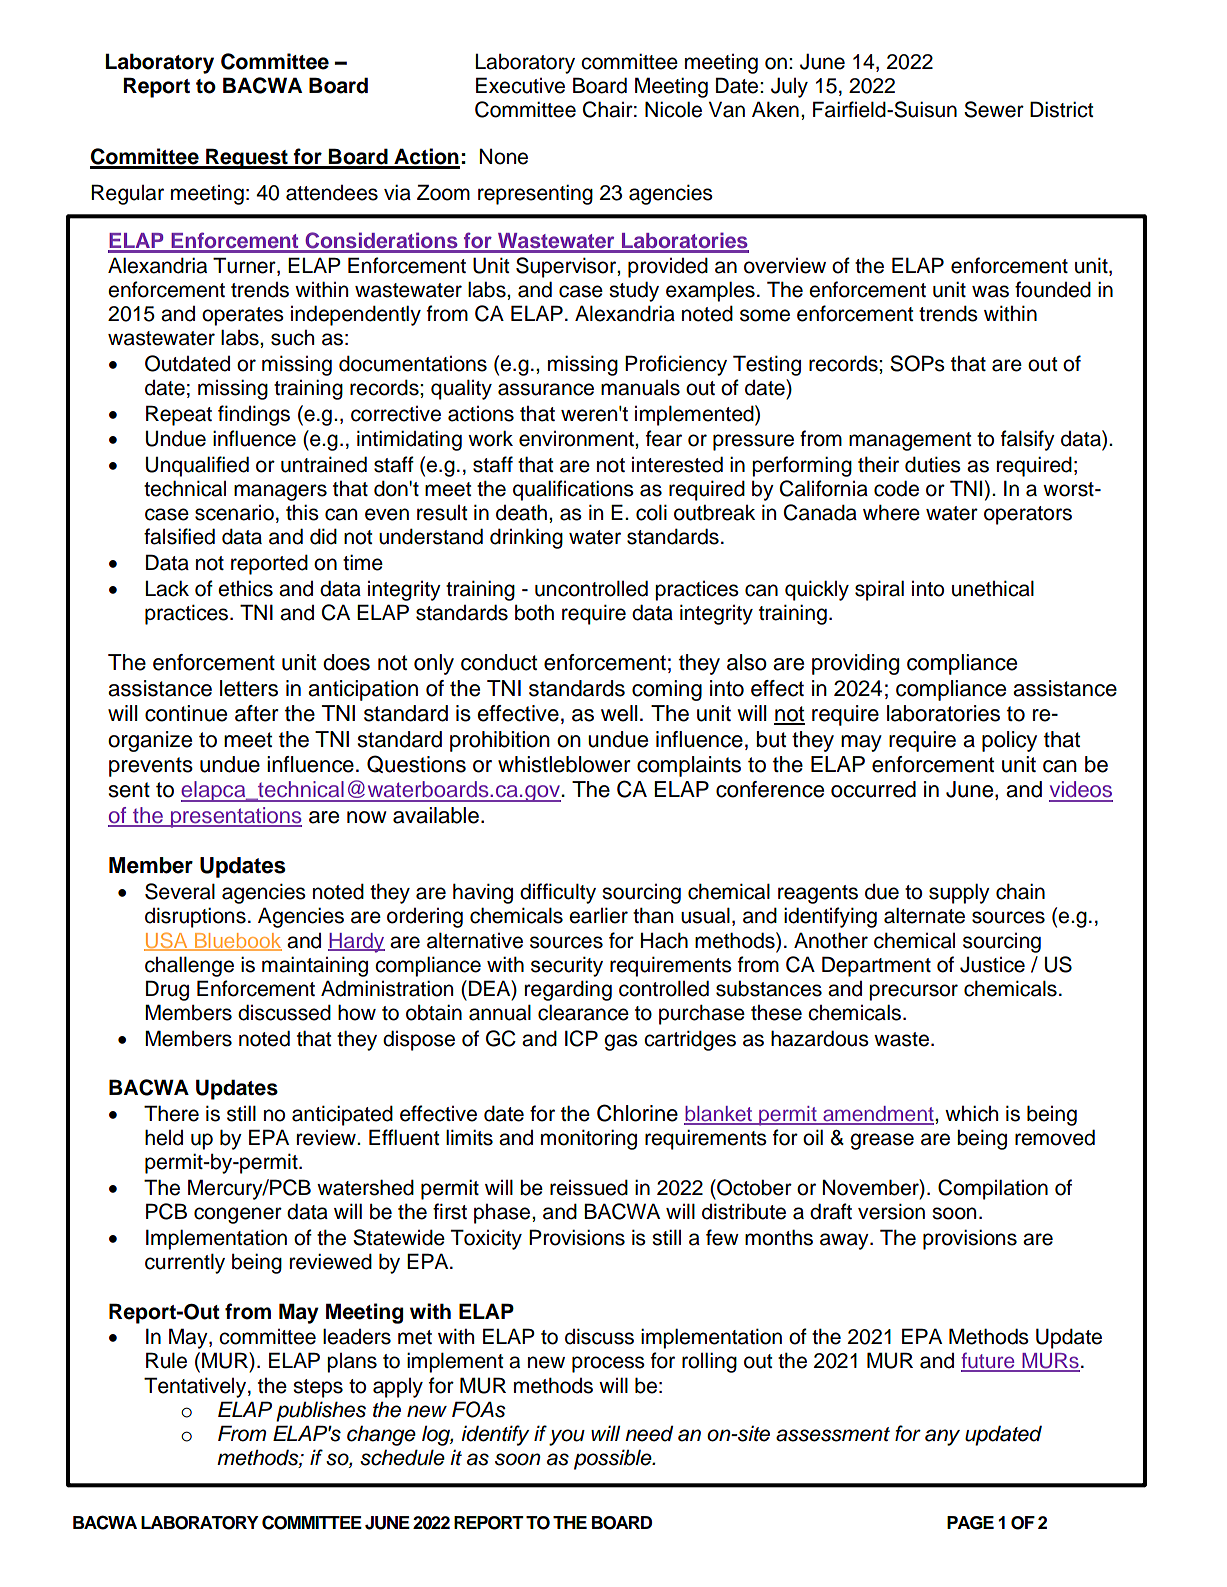  I want to click on duties, so click(933, 464).
